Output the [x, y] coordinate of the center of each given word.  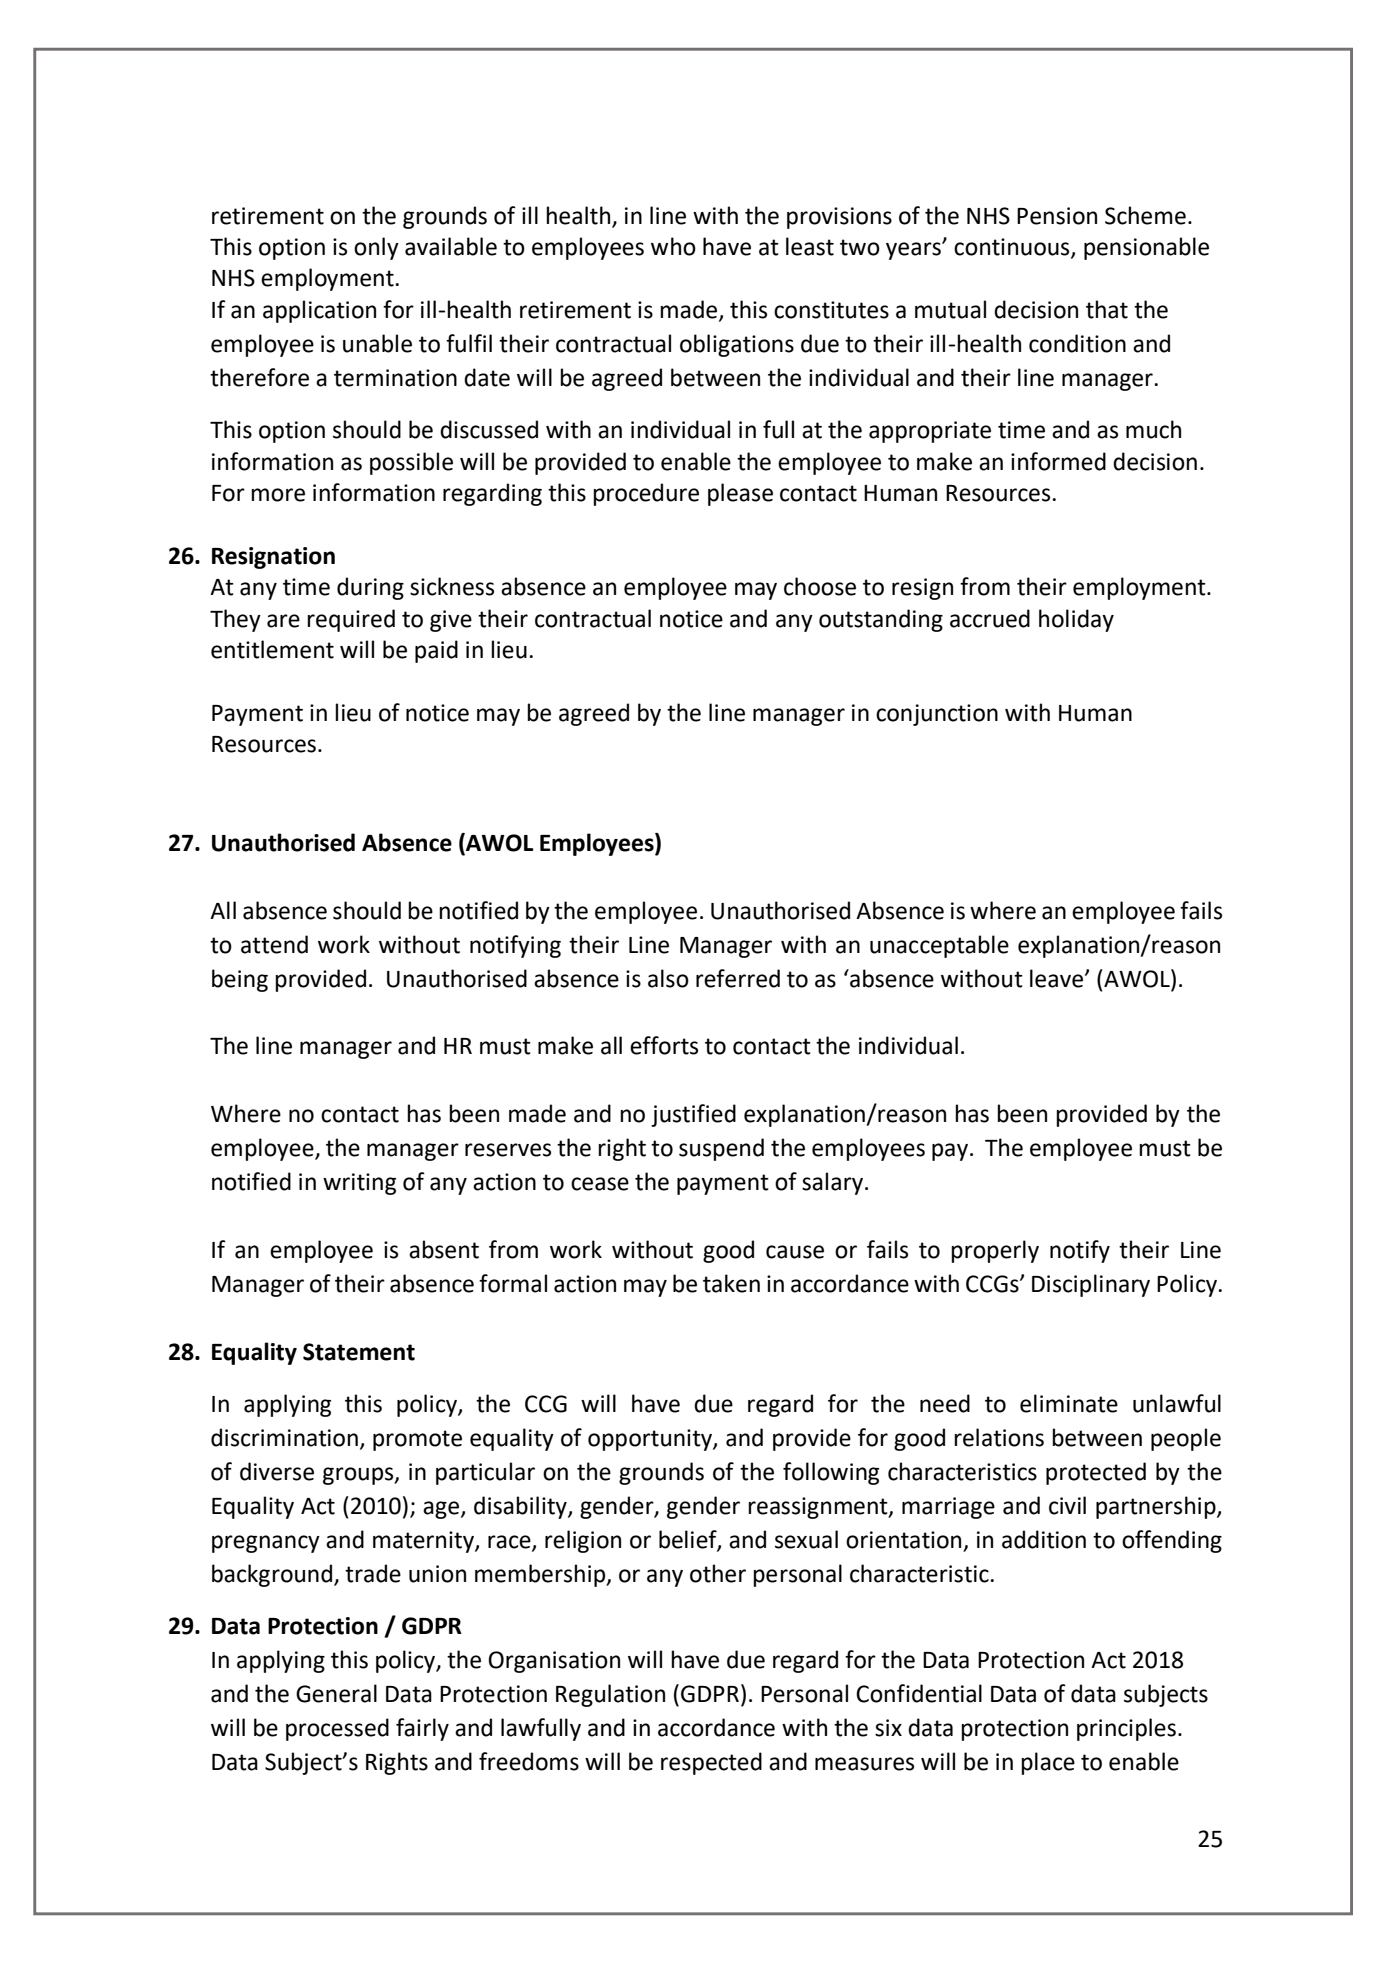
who [673, 246]
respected [711, 1763]
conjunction [937, 715]
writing [359, 1184]
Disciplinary [1091, 1285]
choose [820, 586]
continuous [1013, 247]
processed [337, 1729]
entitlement [272, 649]
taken [731, 1283]
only [376, 248]
